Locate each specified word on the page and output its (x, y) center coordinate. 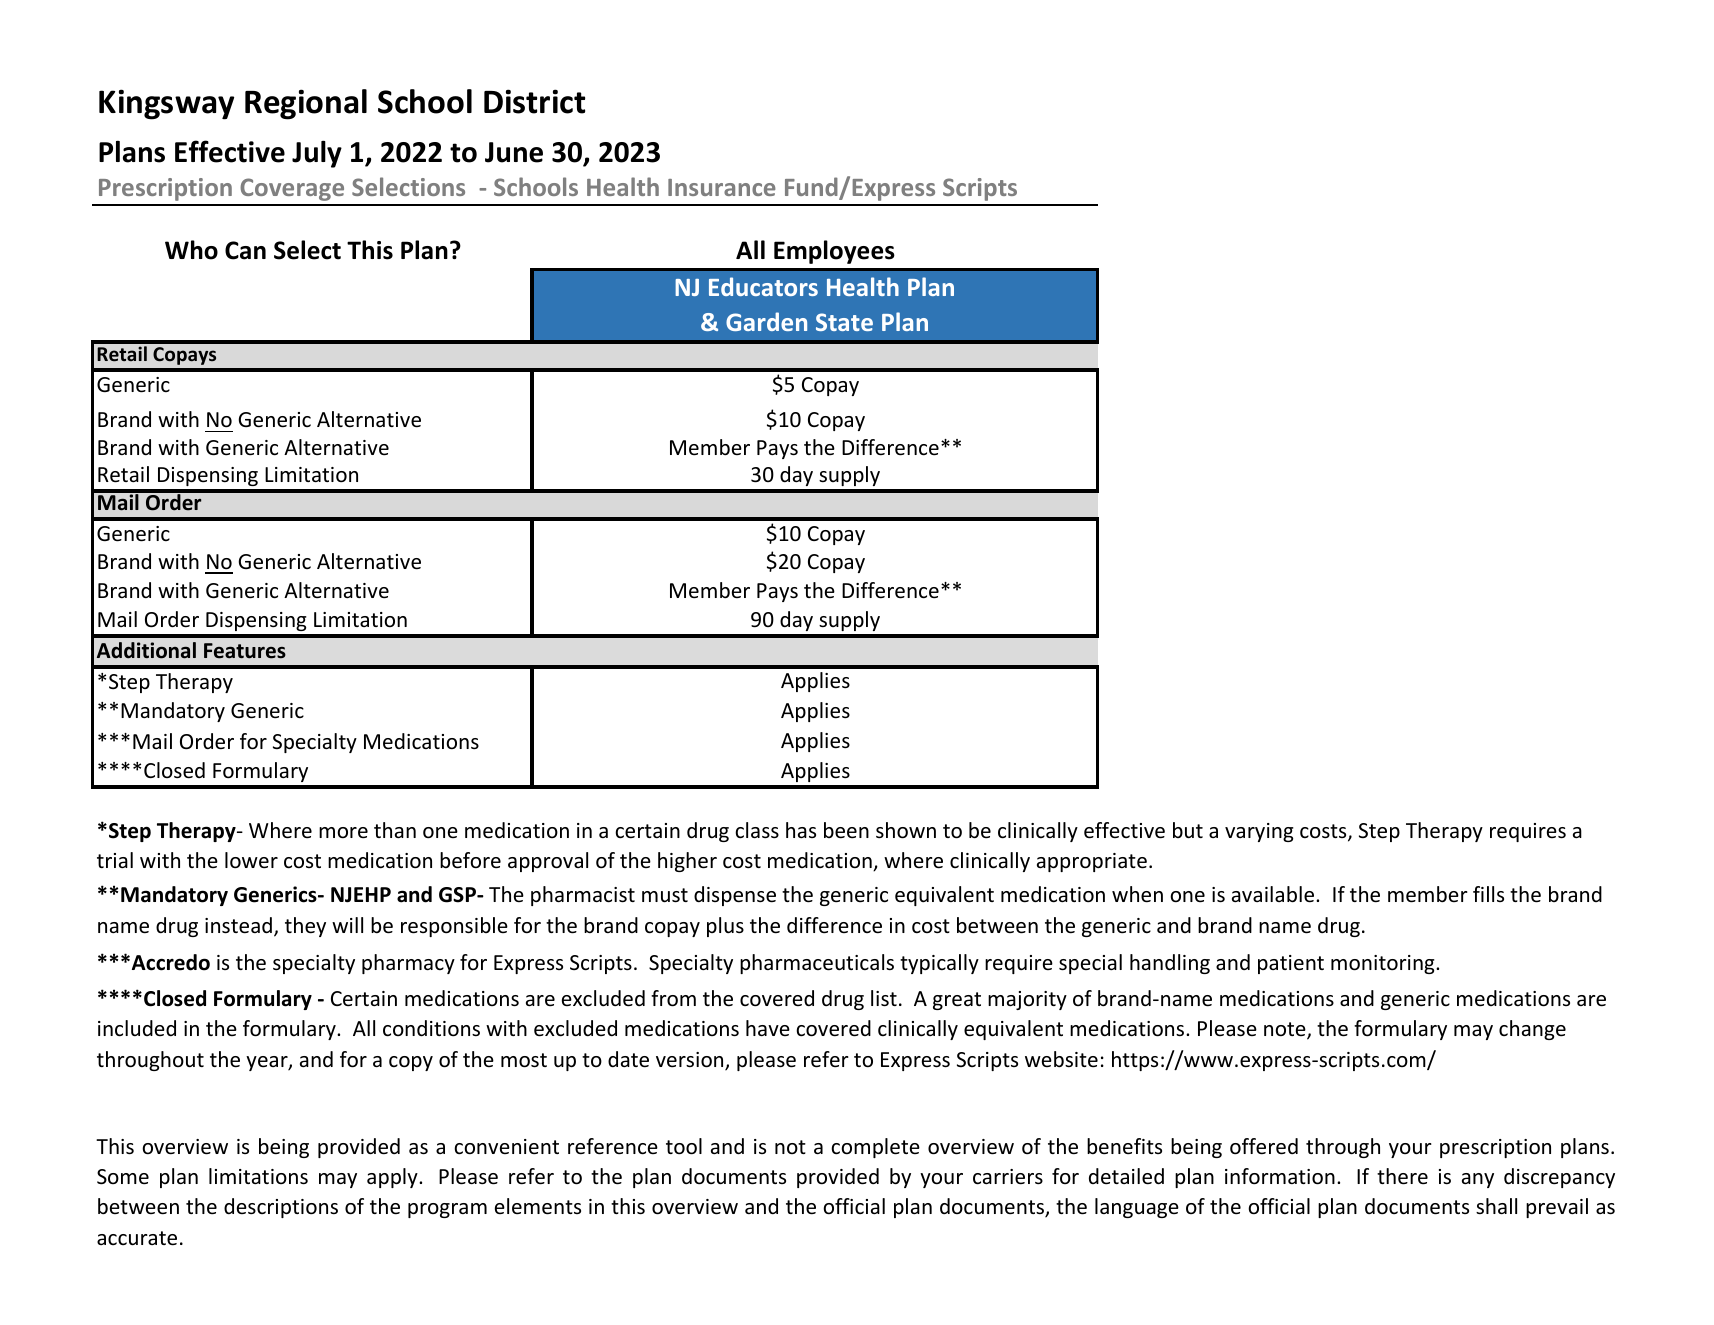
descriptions (281, 1208)
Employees (834, 252)
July (317, 154)
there (1402, 1176)
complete (875, 1148)
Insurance (722, 187)
